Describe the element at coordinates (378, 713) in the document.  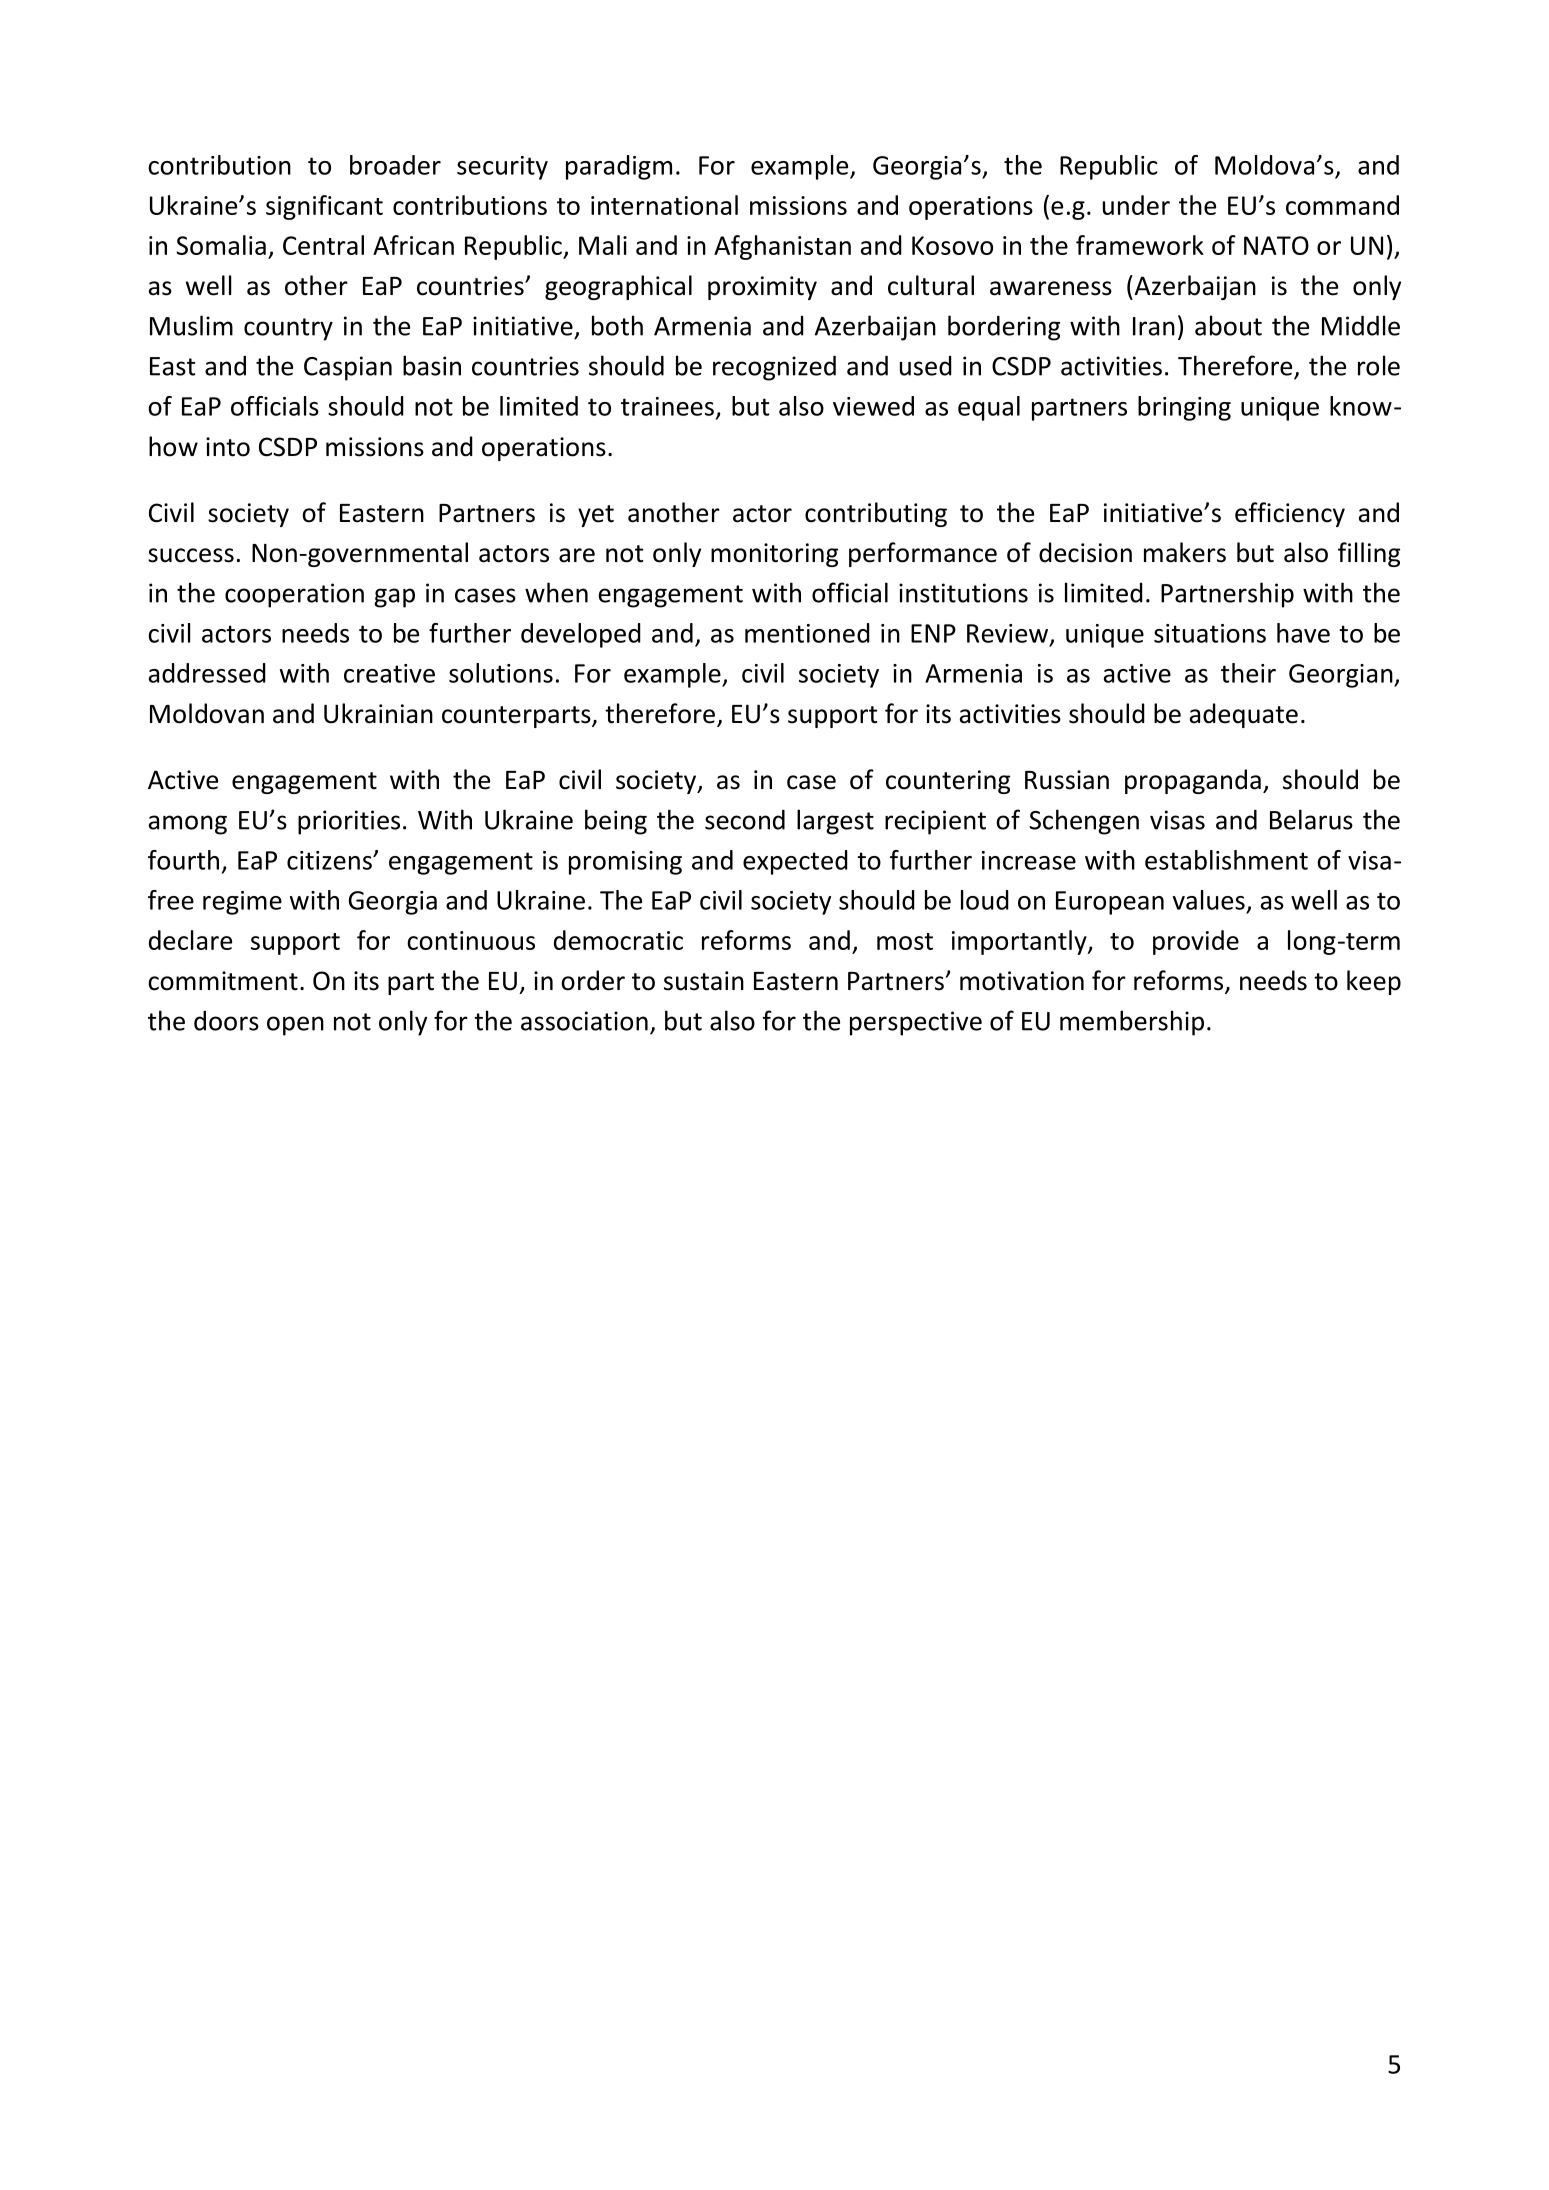
I see `Ukrainian` at that location.
